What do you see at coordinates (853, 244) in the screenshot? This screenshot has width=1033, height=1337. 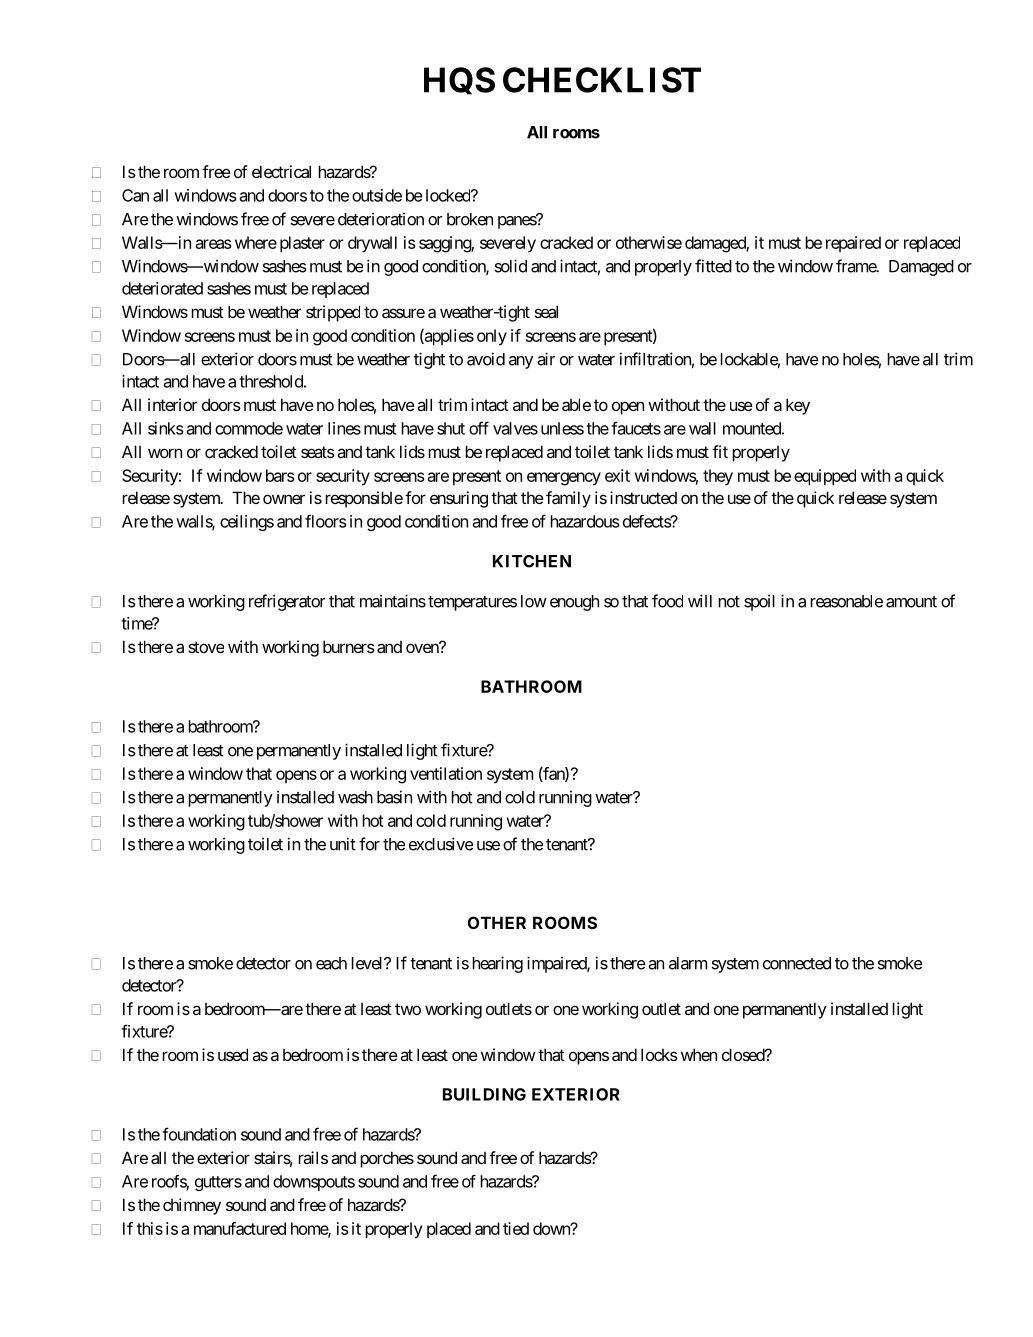 I see `repaired` at bounding box center [853, 244].
